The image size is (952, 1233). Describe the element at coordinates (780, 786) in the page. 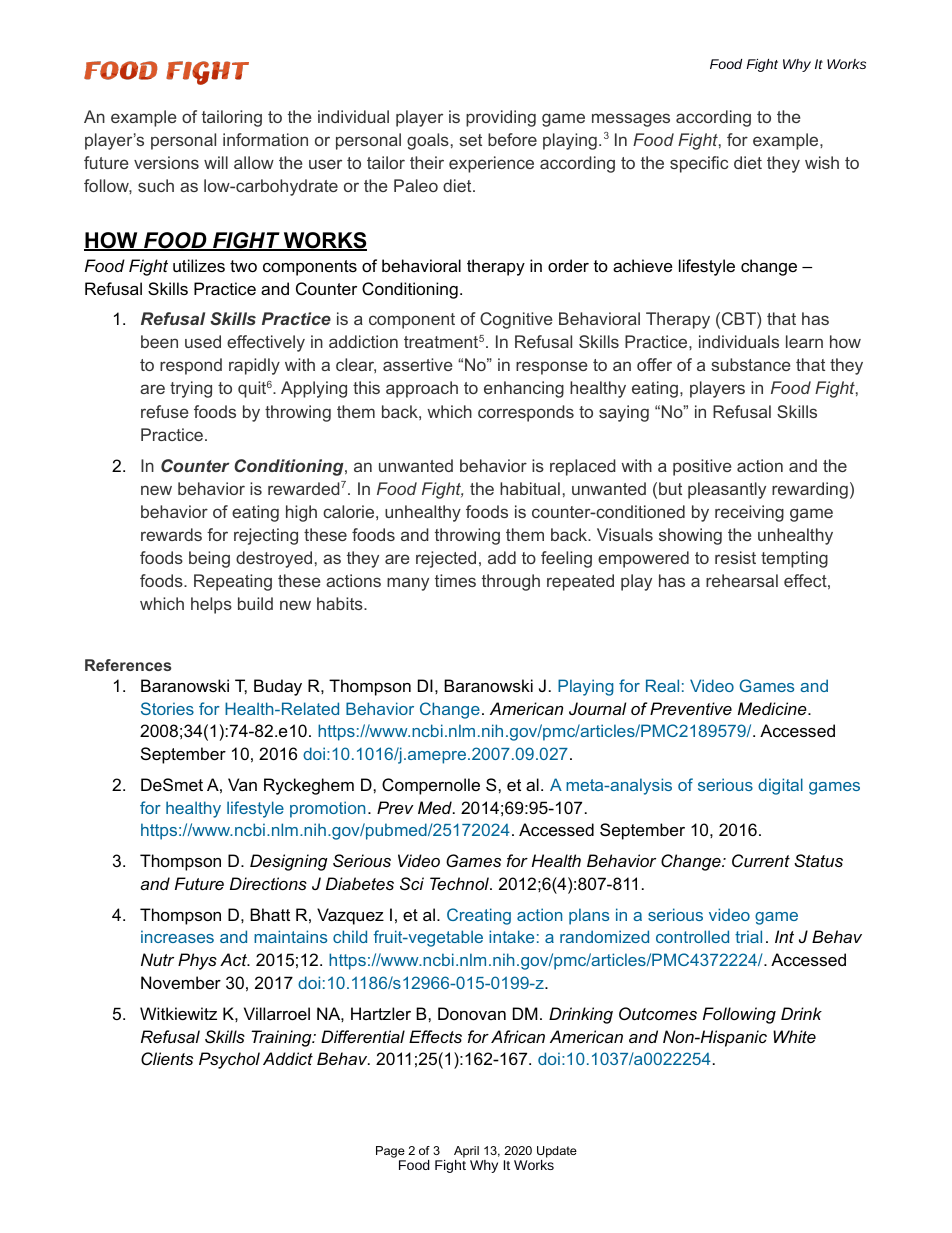

I see `digital` at that location.
